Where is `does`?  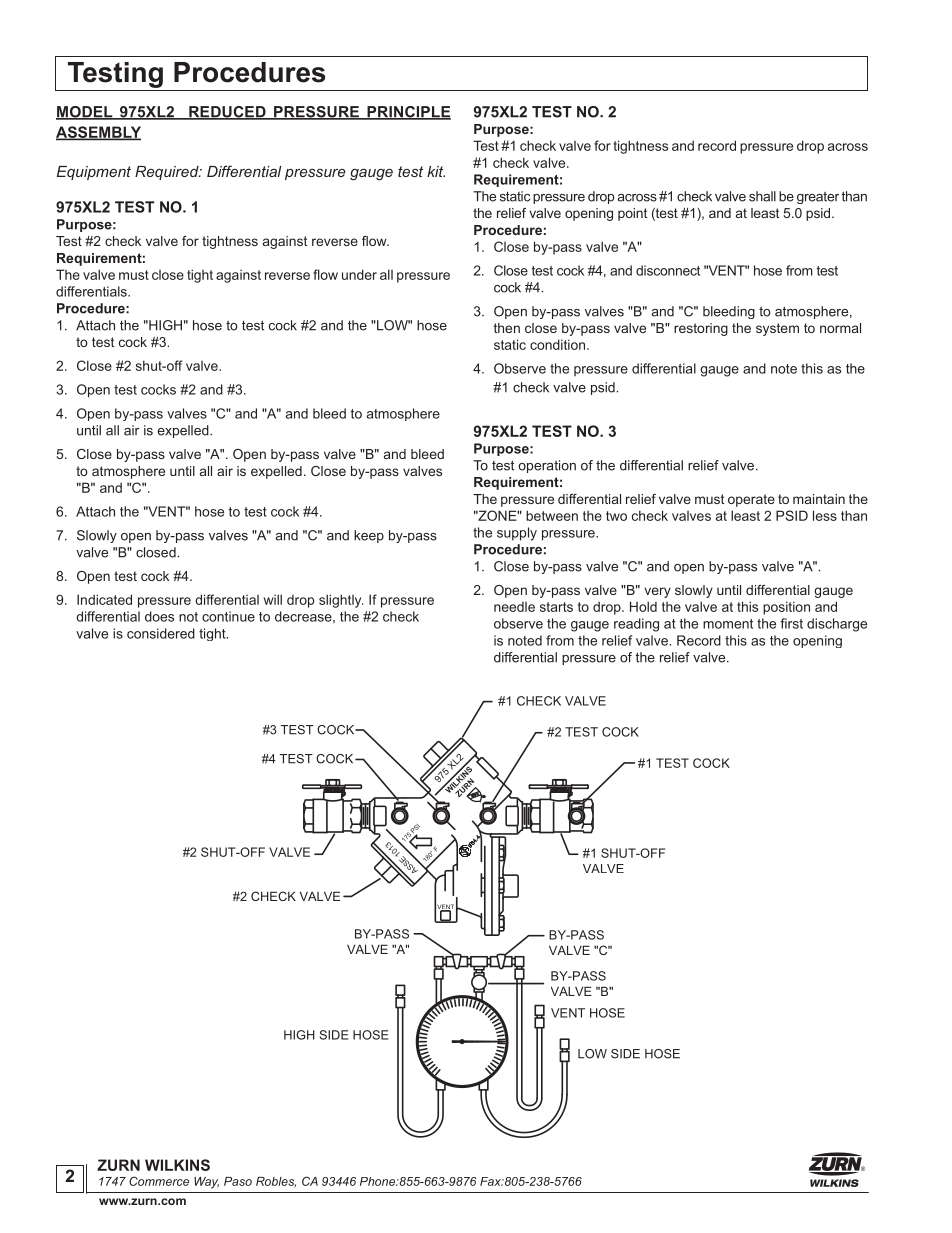 does is located at coordinates (159, 616).
